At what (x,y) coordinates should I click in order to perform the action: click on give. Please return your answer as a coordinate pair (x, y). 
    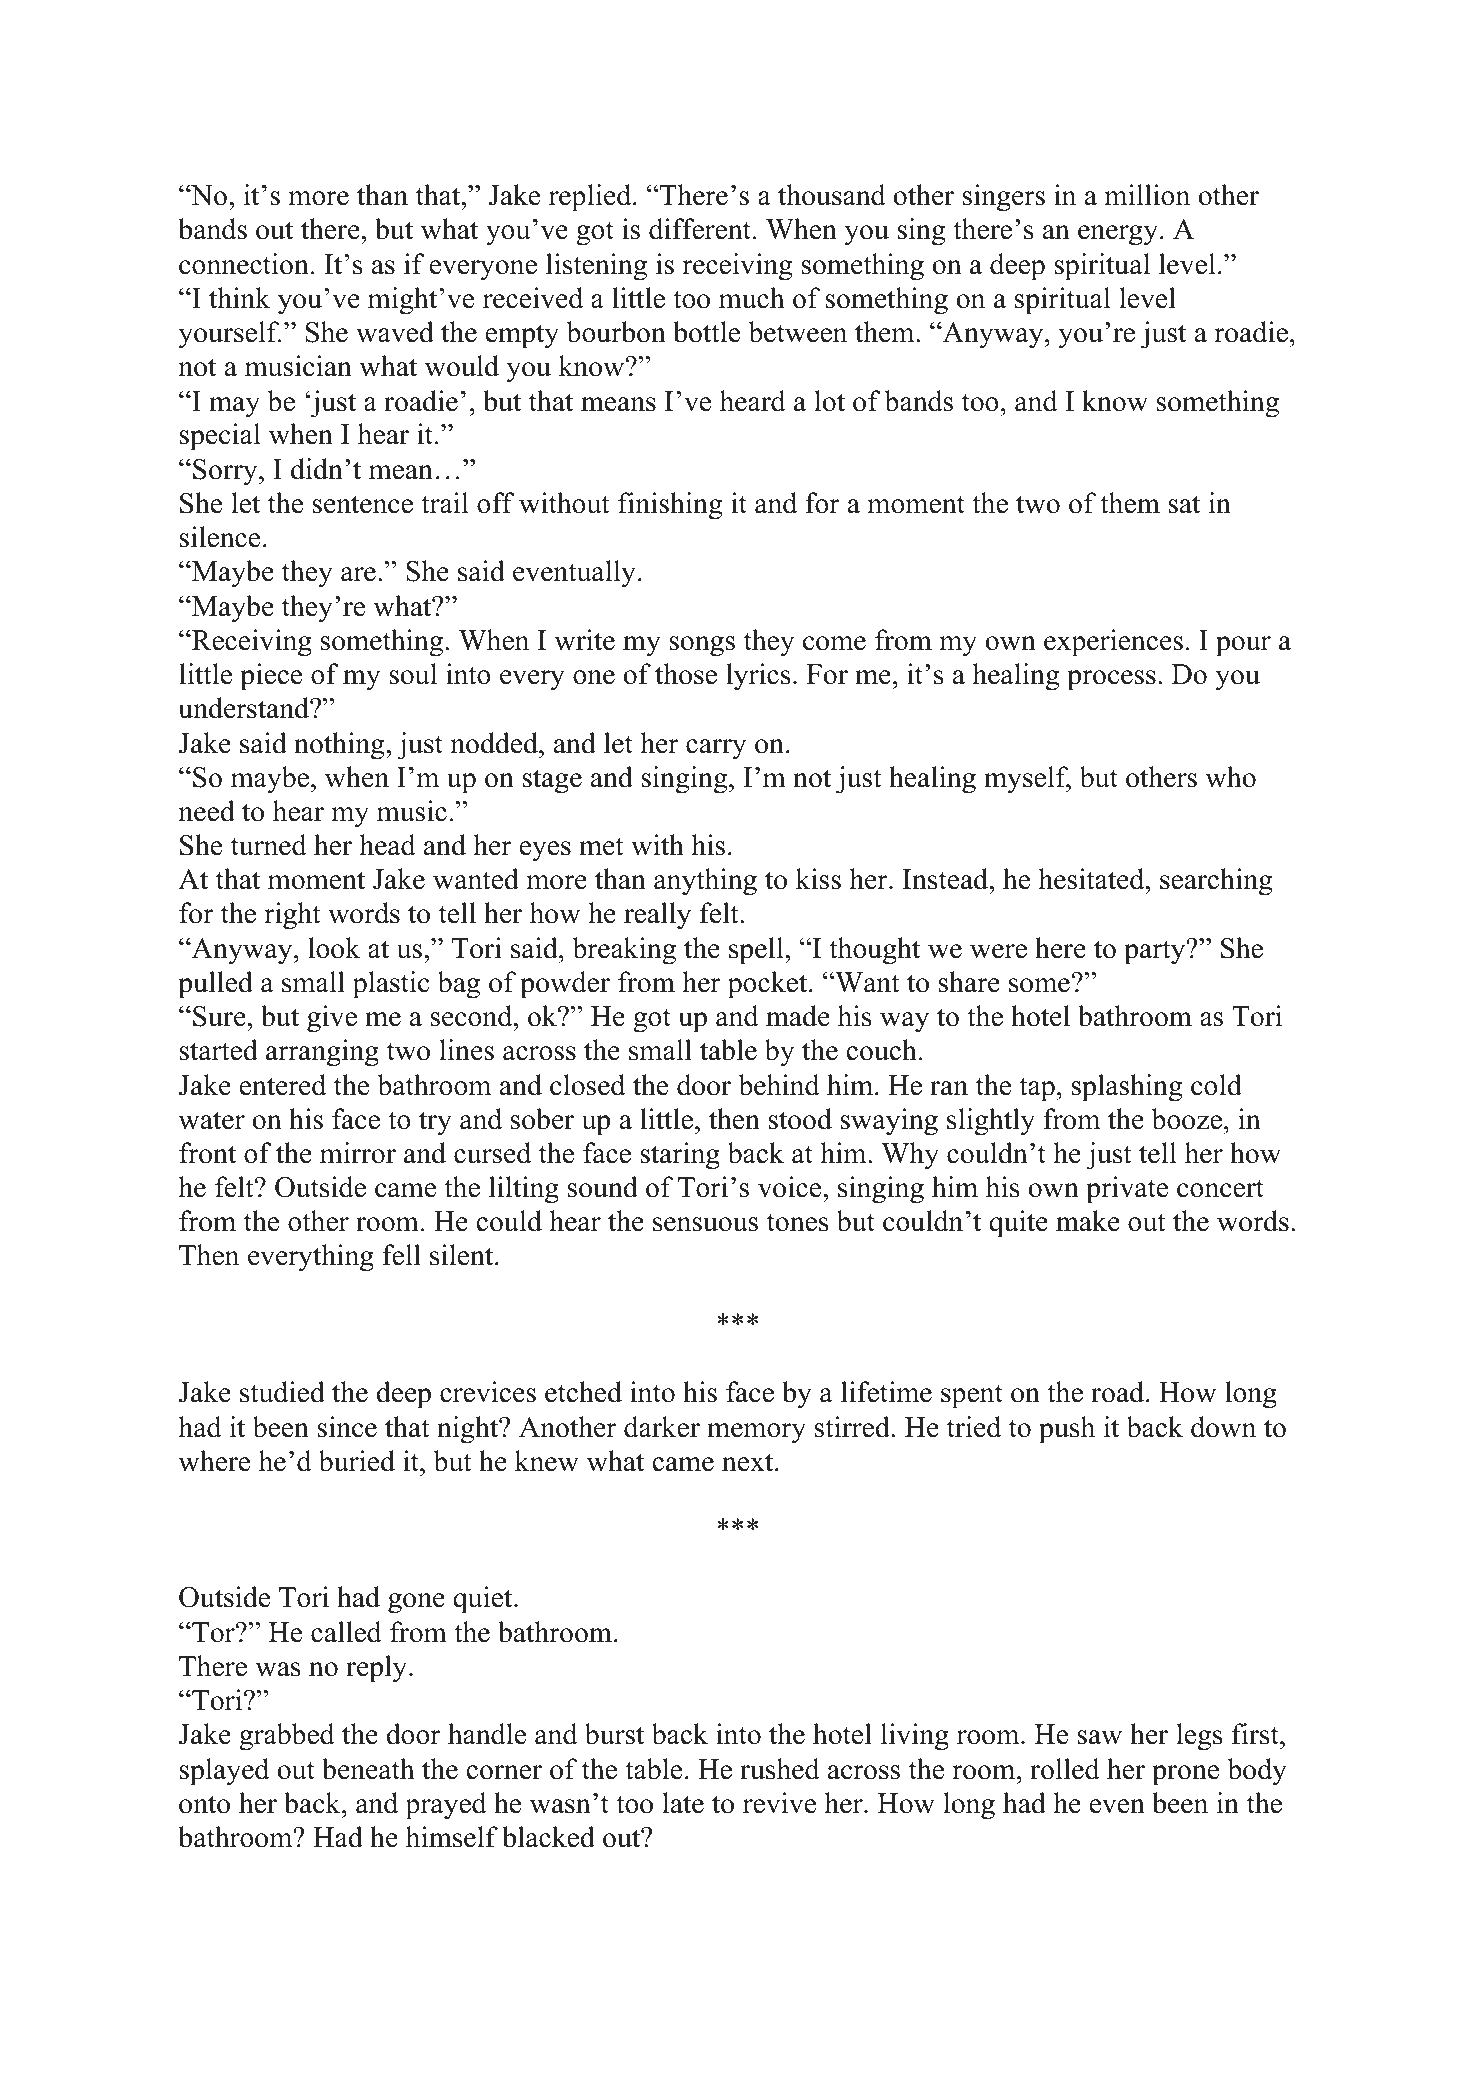
    Looking at the image, I should click on (332, 1019).
